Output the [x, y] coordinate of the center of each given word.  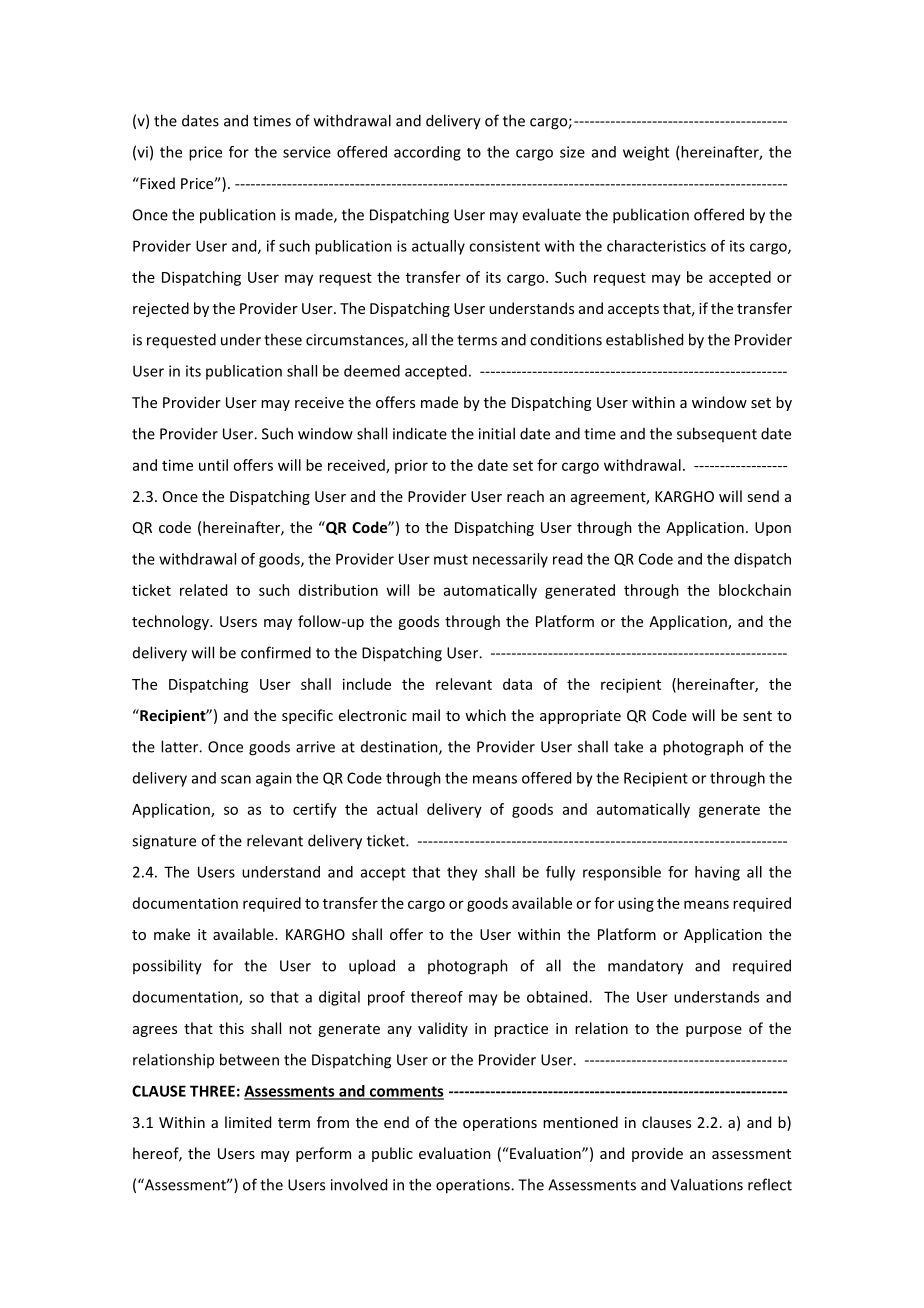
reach [525, 496]
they [462, 873]
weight [646, 153]
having [717, 873]
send [763, 496]
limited [248, 1122]
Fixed [156, 183]
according [427, 153]
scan [236, 779]
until [213, 465]
